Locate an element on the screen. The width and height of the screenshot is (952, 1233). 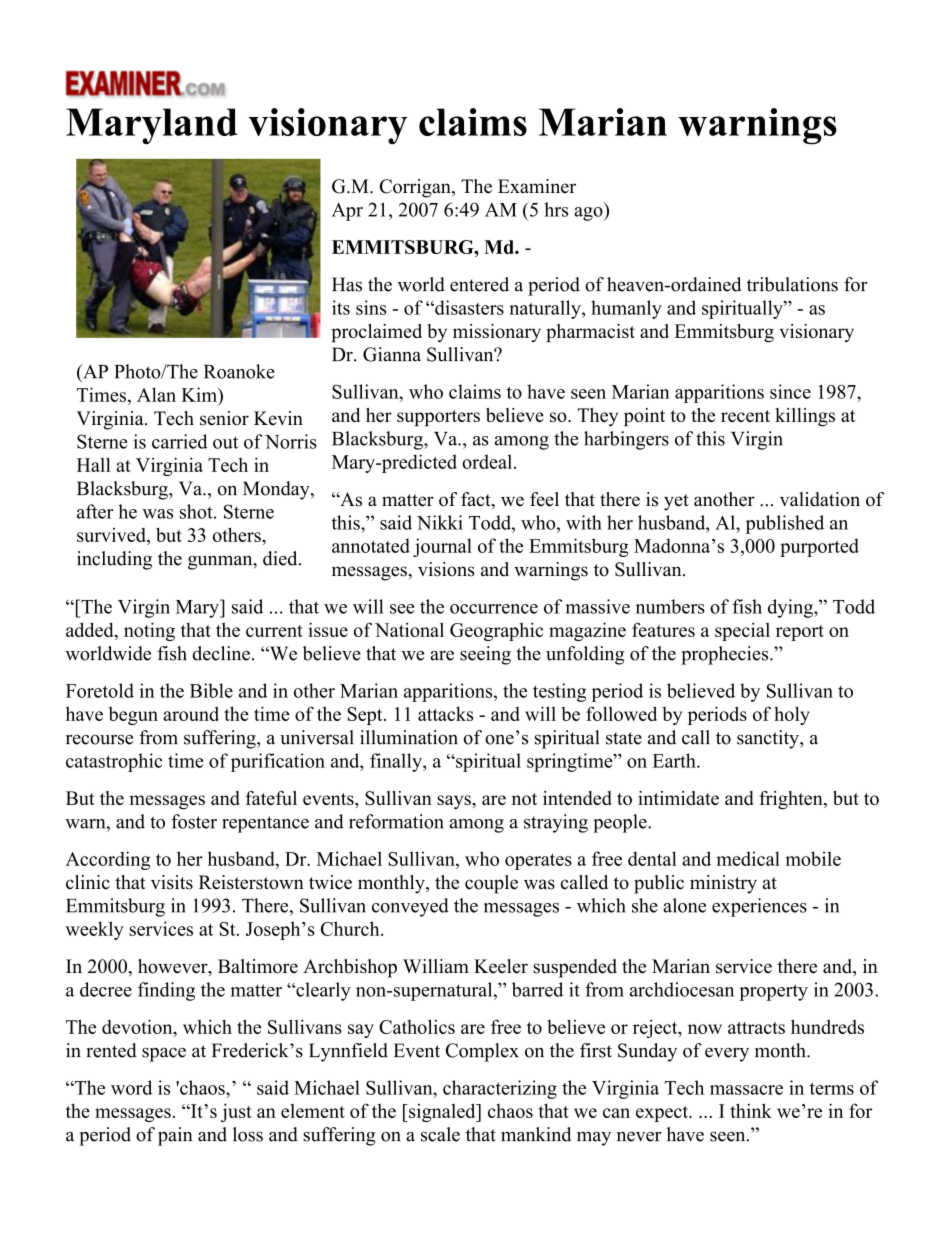
pain is located at coordinates (175, 1136).
